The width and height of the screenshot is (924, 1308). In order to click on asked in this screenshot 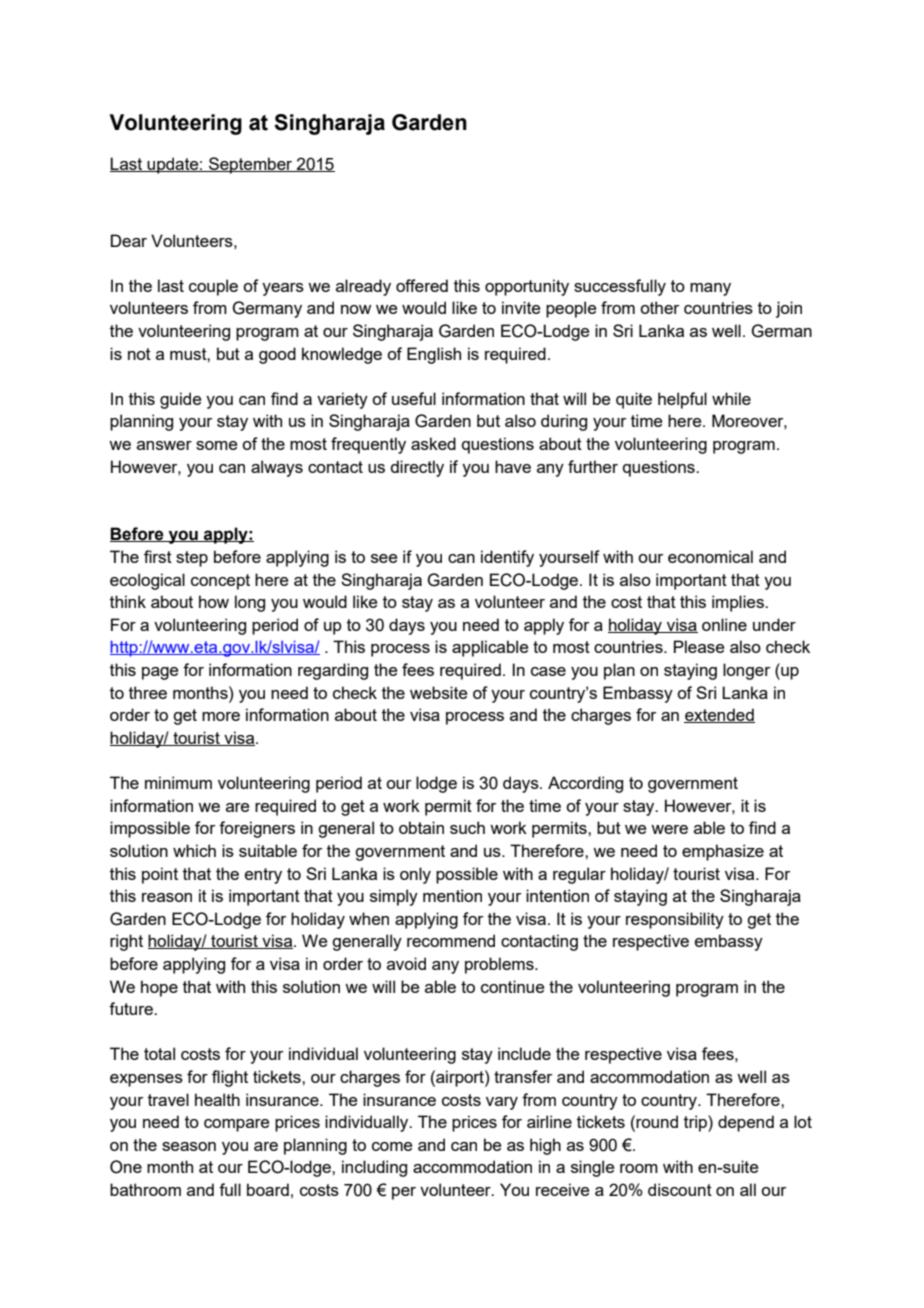, I will do `click(433, 443)`.
